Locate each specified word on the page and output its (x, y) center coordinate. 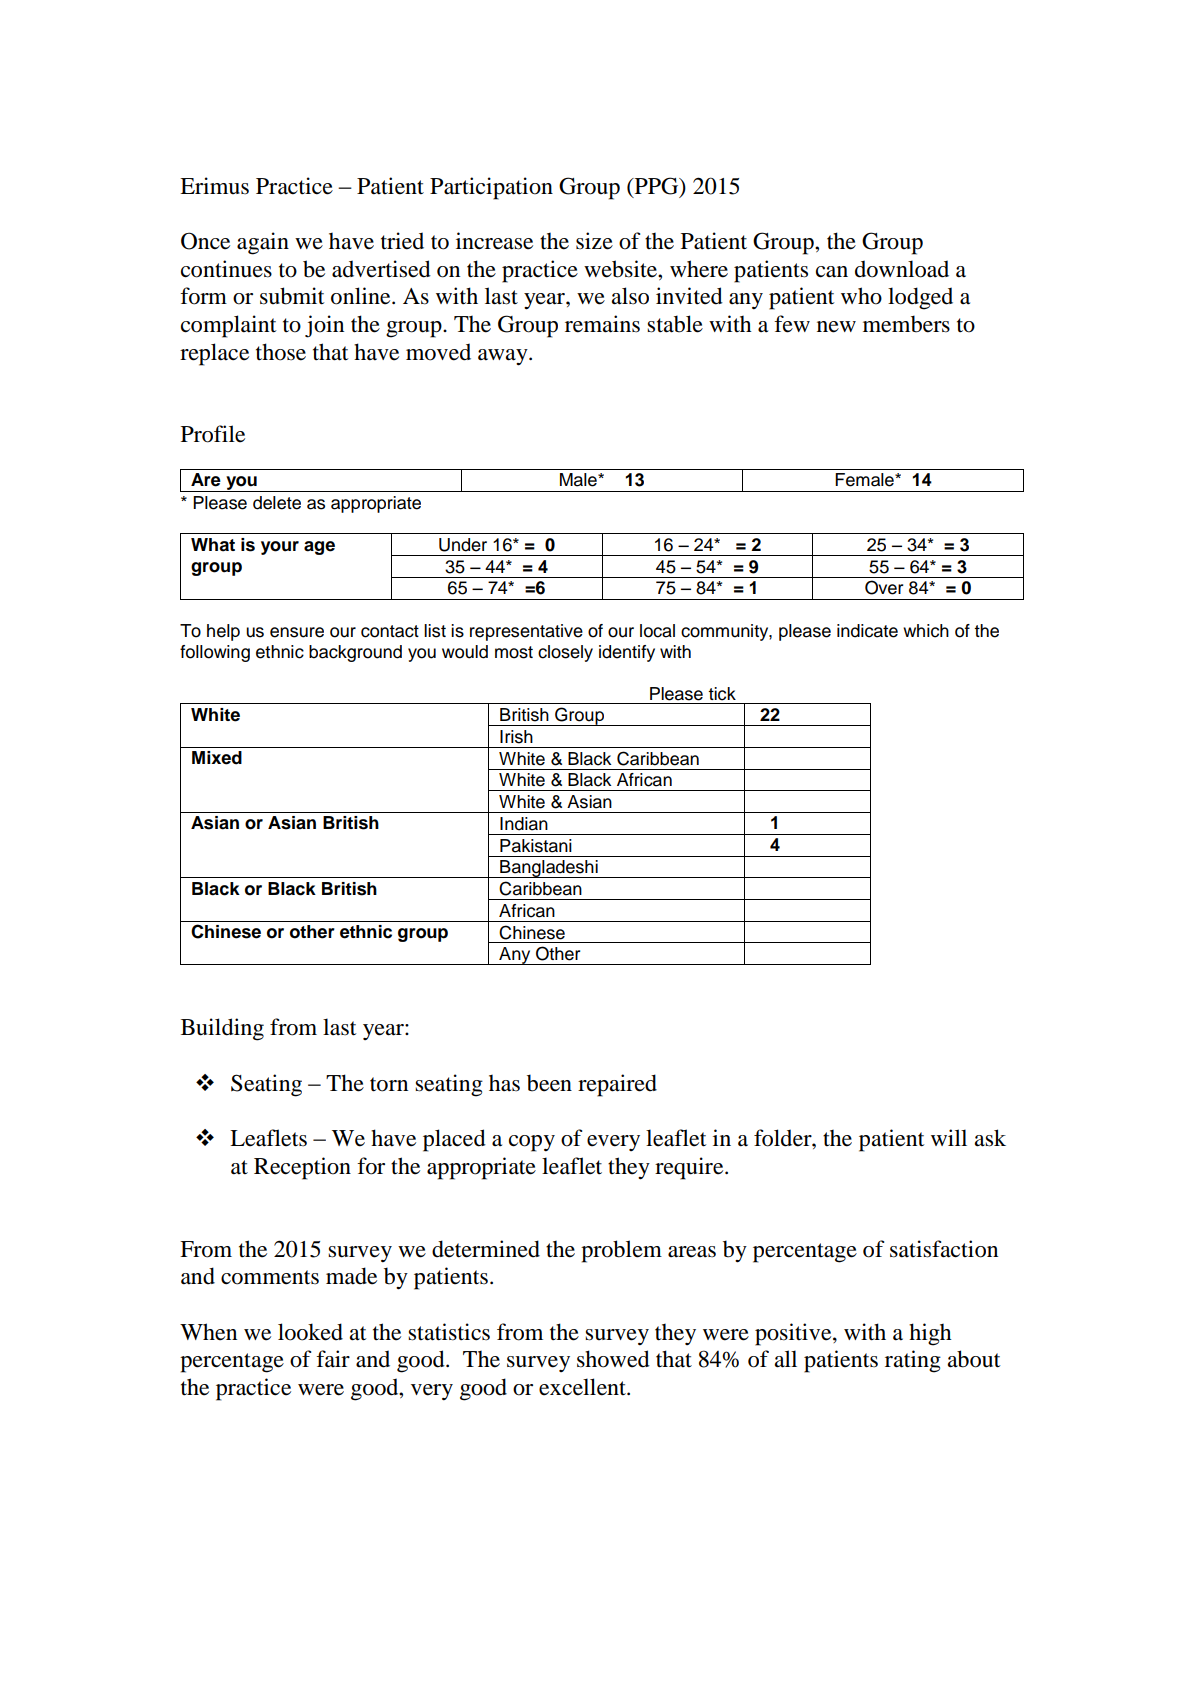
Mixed (217, 758)
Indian (524, 824)
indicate (867, 631)
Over (884, 587)
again (263, 243)
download (902, 269)
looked (310, 1332)
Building (222, 1029)
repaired (617, 1085)
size (594, 241)
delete (277, 503)
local (657, 631)
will (949, 1137)
